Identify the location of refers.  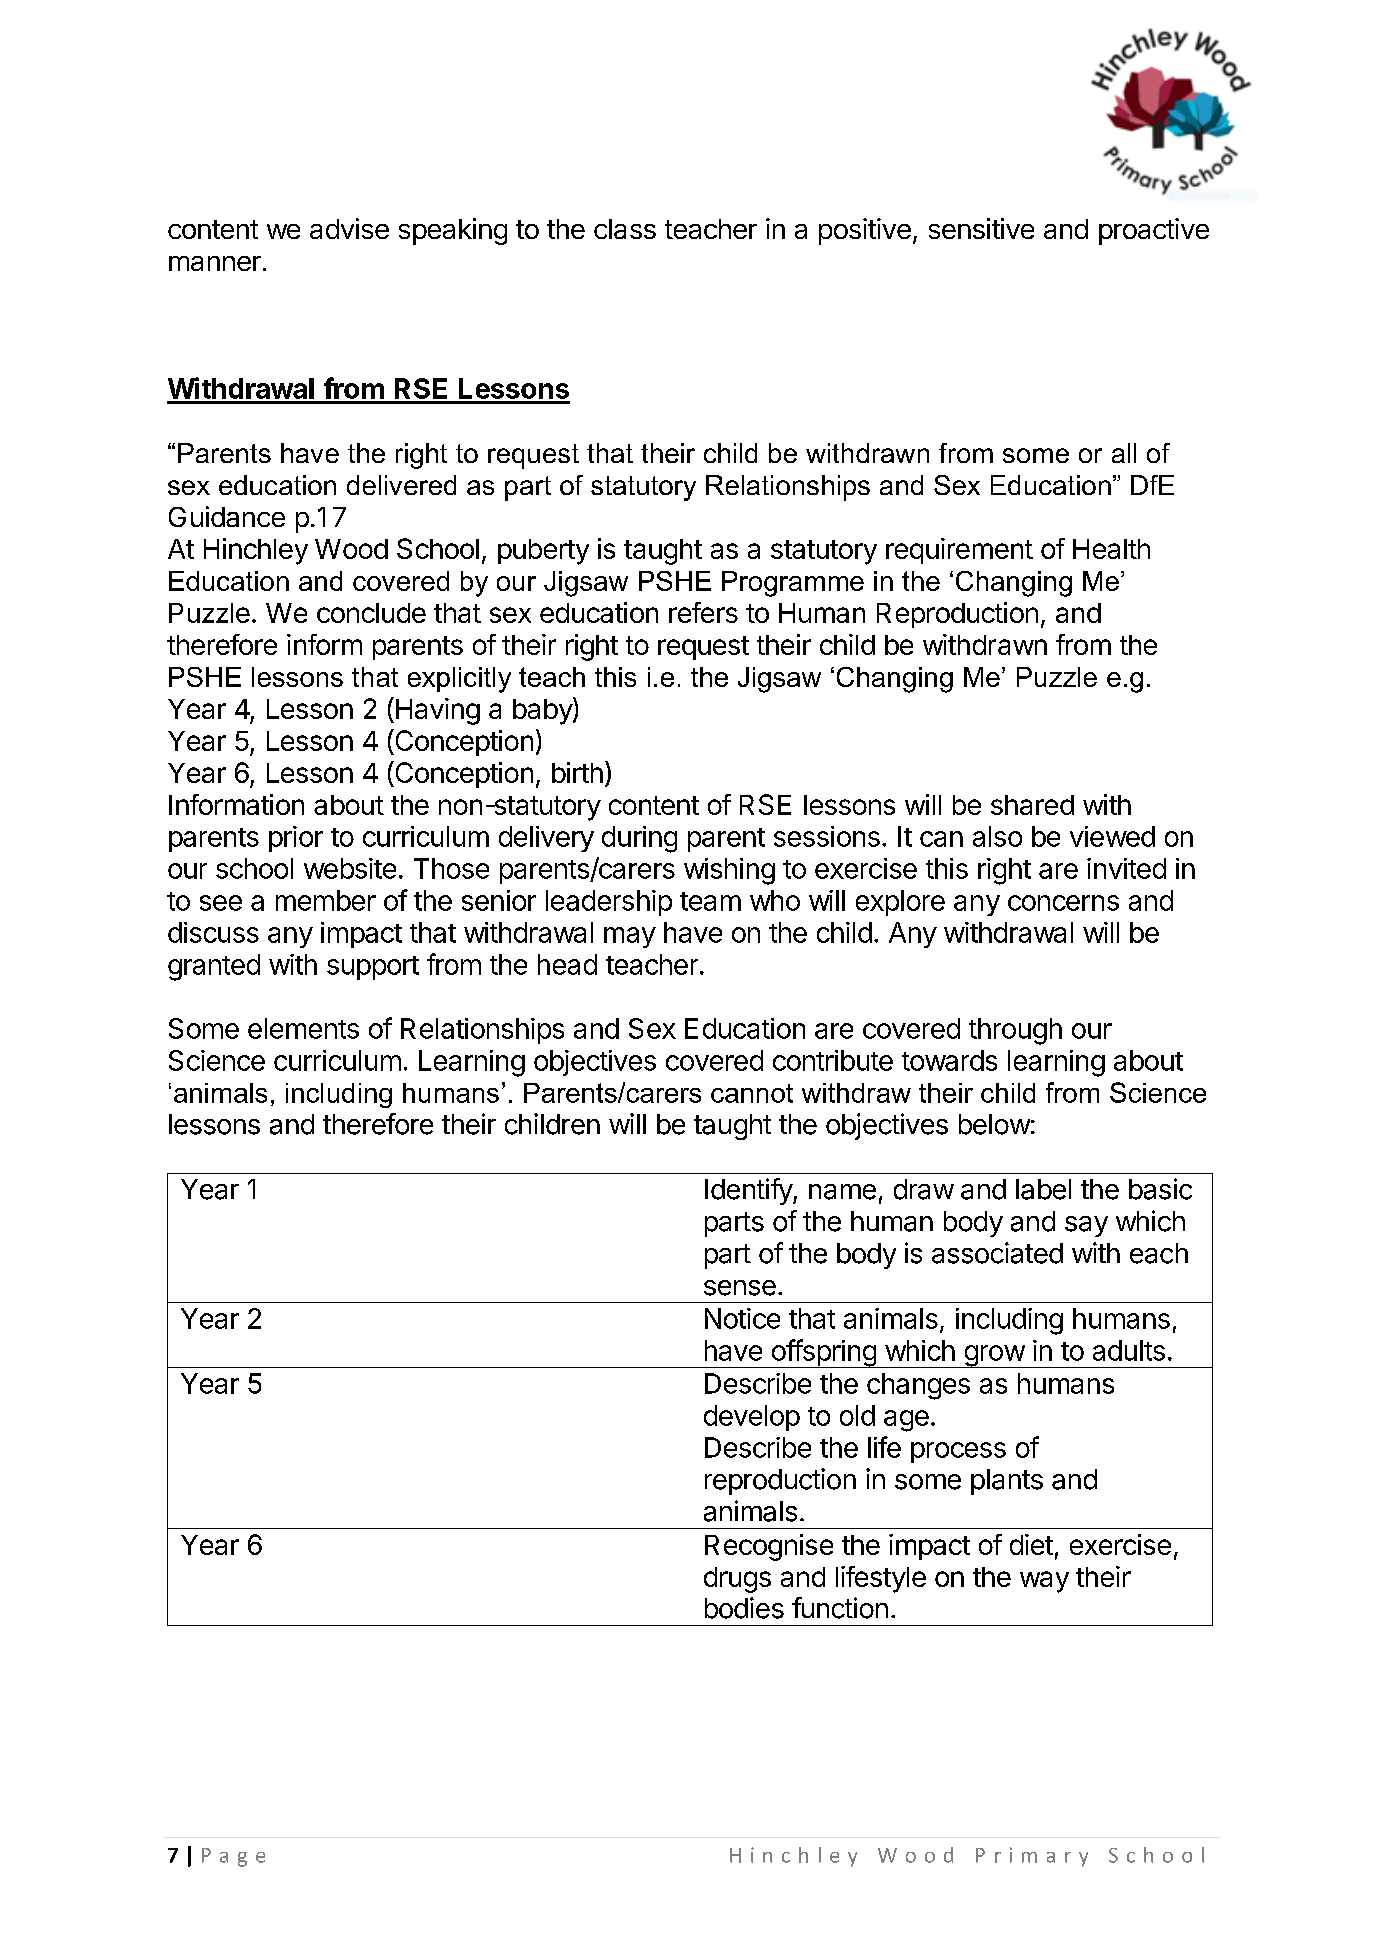
(703, 612).
